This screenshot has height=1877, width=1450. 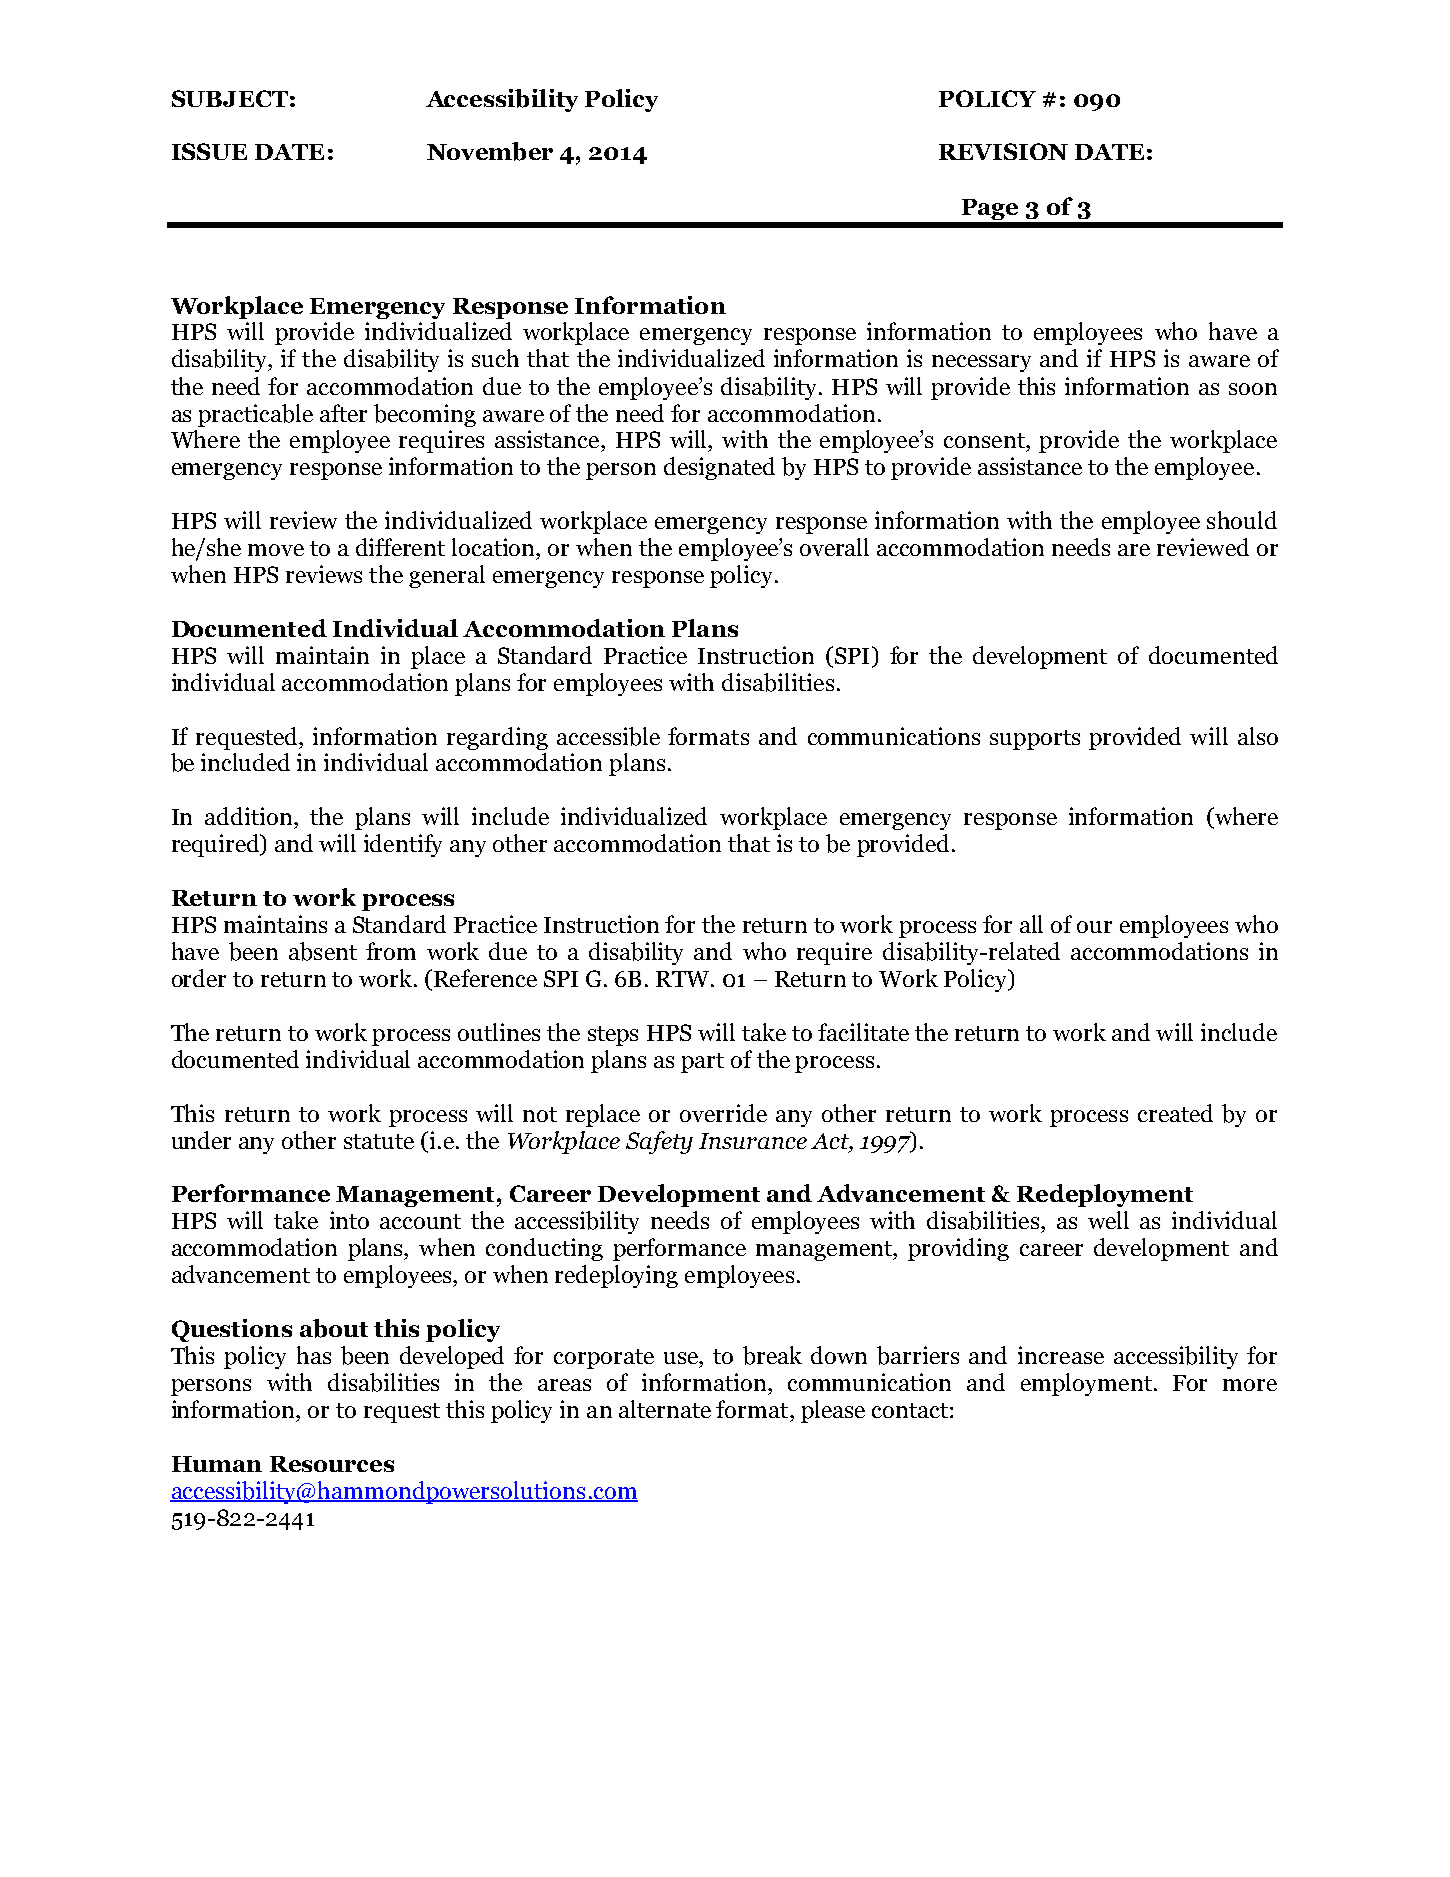 I want to click on supports, so click(x=1035, y=740).
